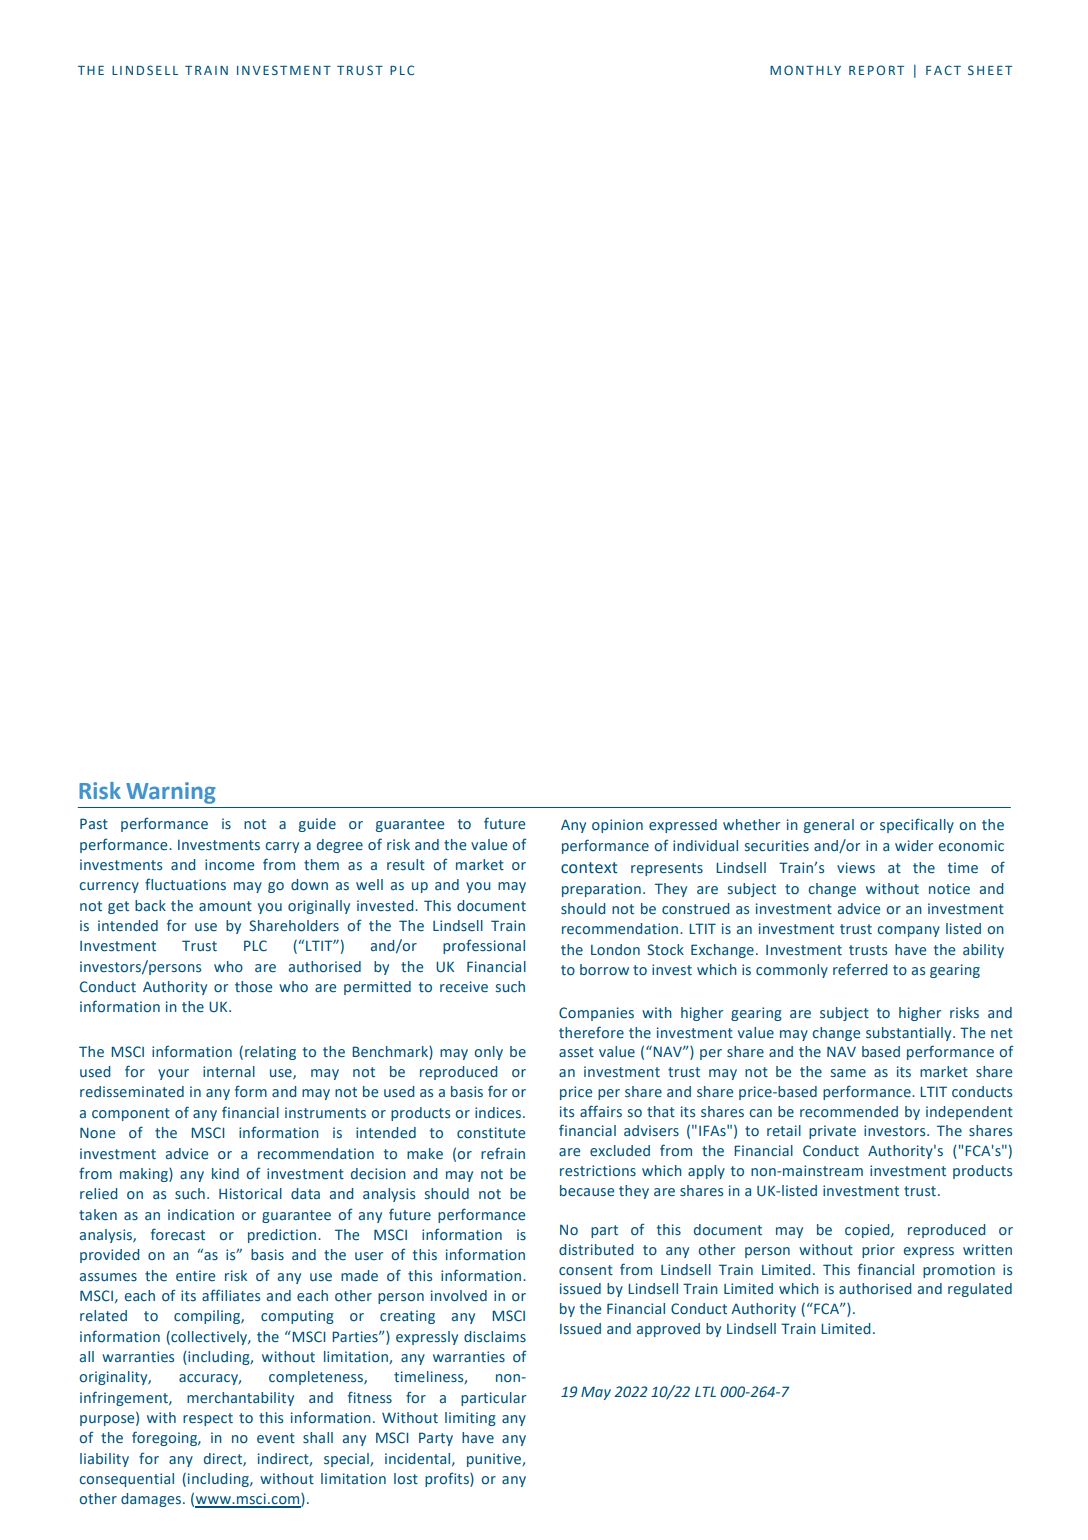 Image resolution: width=1088 pixels, height=1540 pixels. I want to click on damages, so click(152, 1500).
